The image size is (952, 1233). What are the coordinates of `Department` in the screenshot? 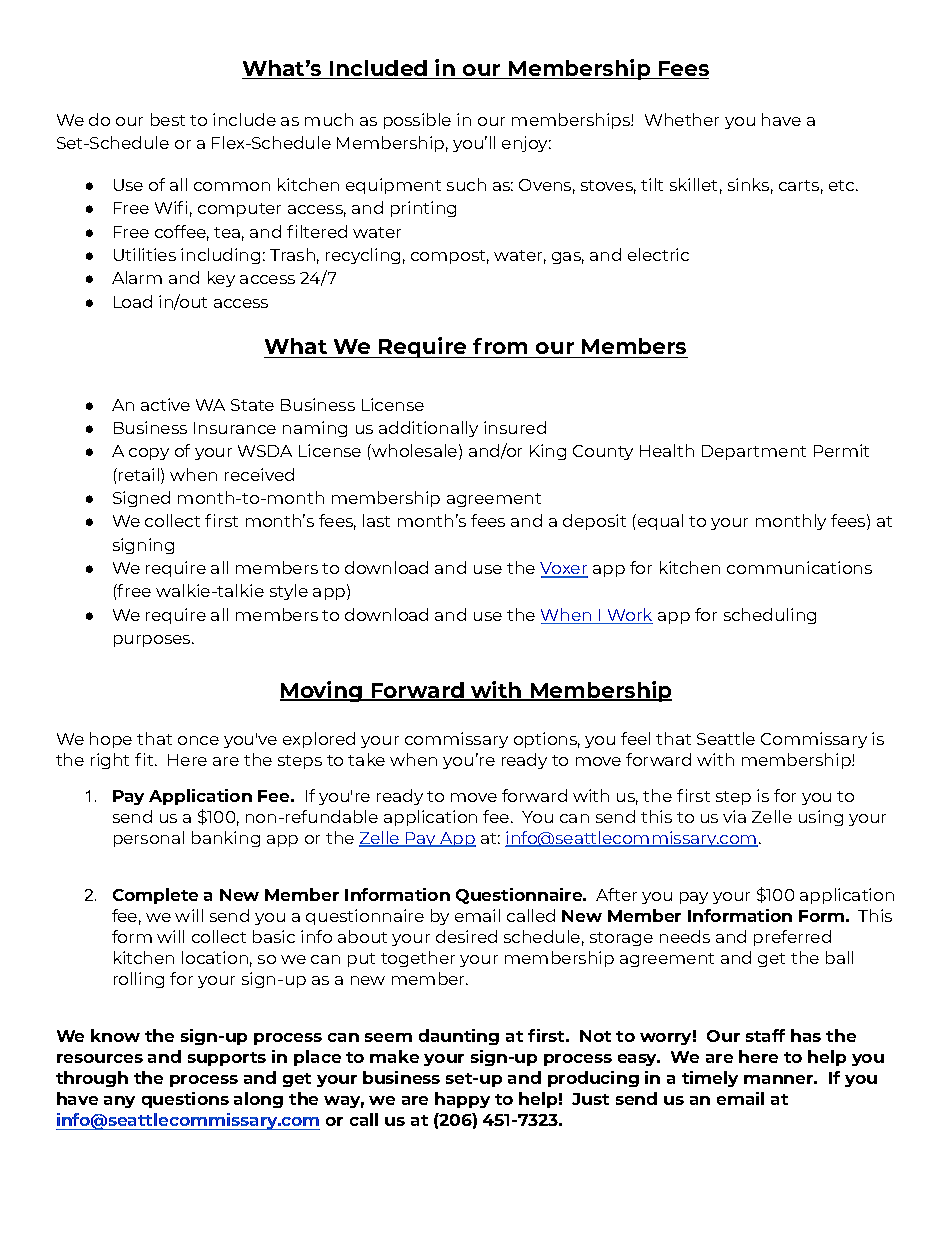 It's located at (754, 452).
